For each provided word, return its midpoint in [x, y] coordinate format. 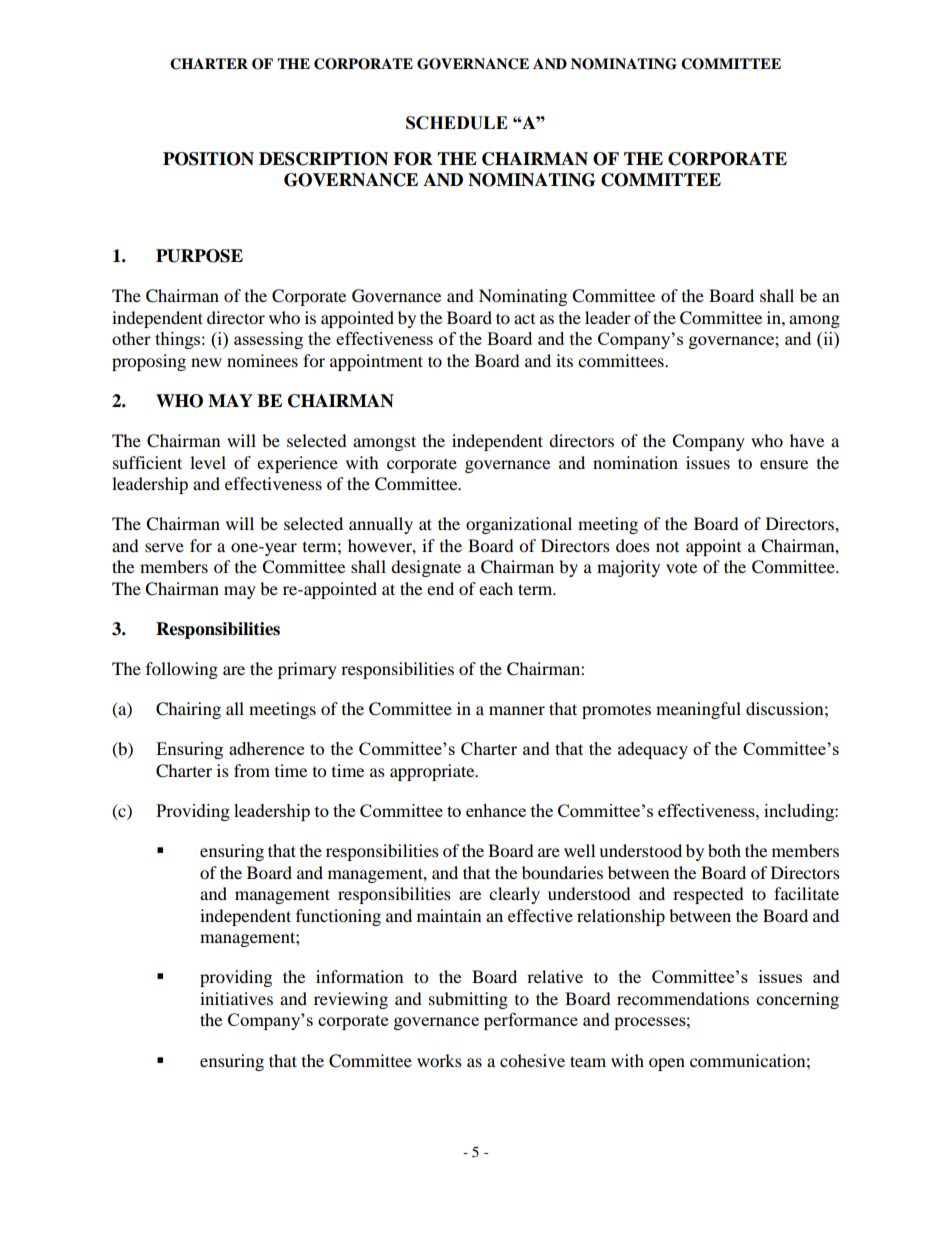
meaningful [698, 710]
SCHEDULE [457, 123]
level [208, 462]
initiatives [236, 998]
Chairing [188, 710]
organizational [519, 525]
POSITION [208, 159]
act [524, 319]
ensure [784, 464]
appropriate [433, 772]
